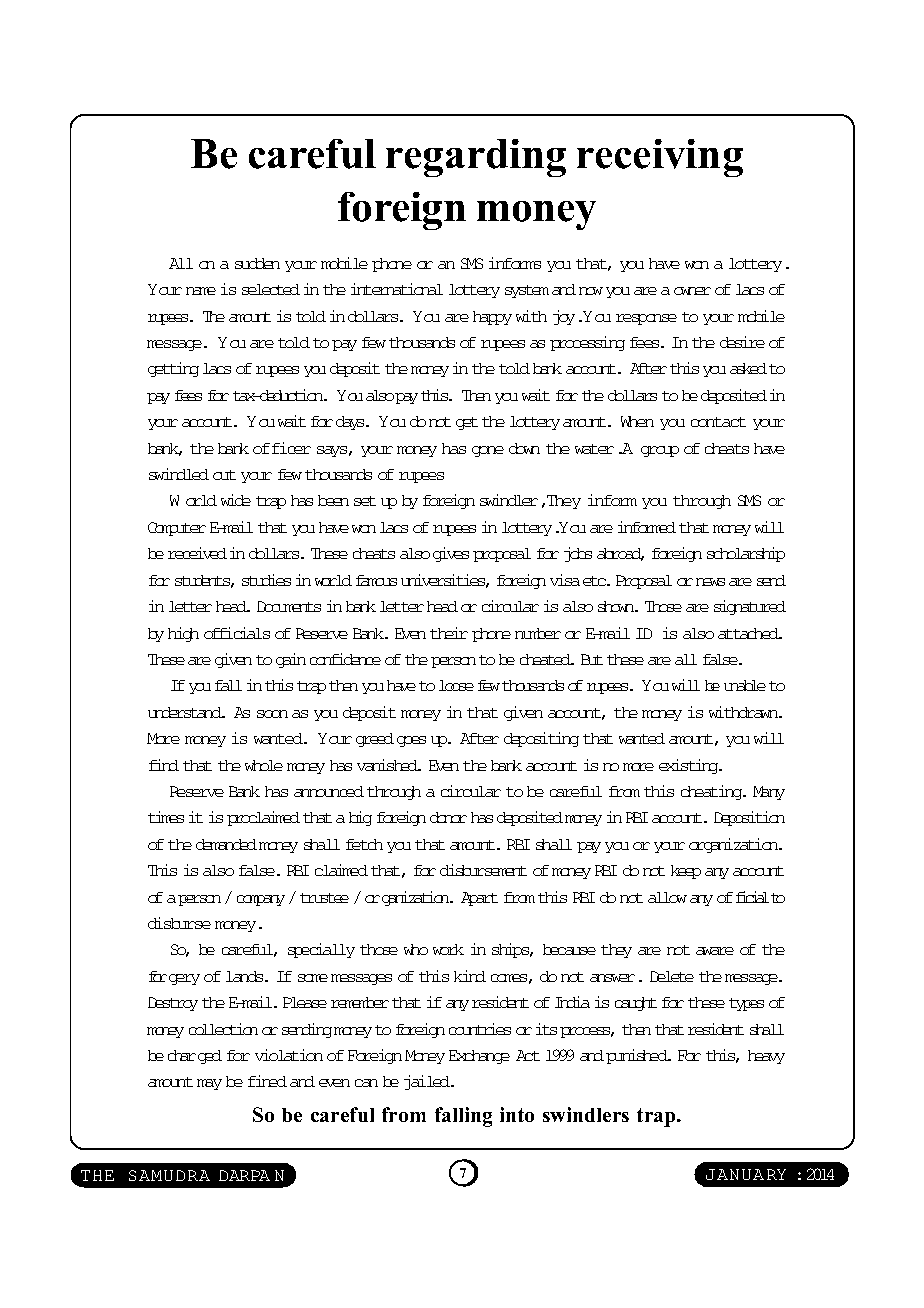 This page has height=1308, width=924. What do you see at coordinates (257, 263) in the page?
I see `sudden` at bounding box center [257, 263].
